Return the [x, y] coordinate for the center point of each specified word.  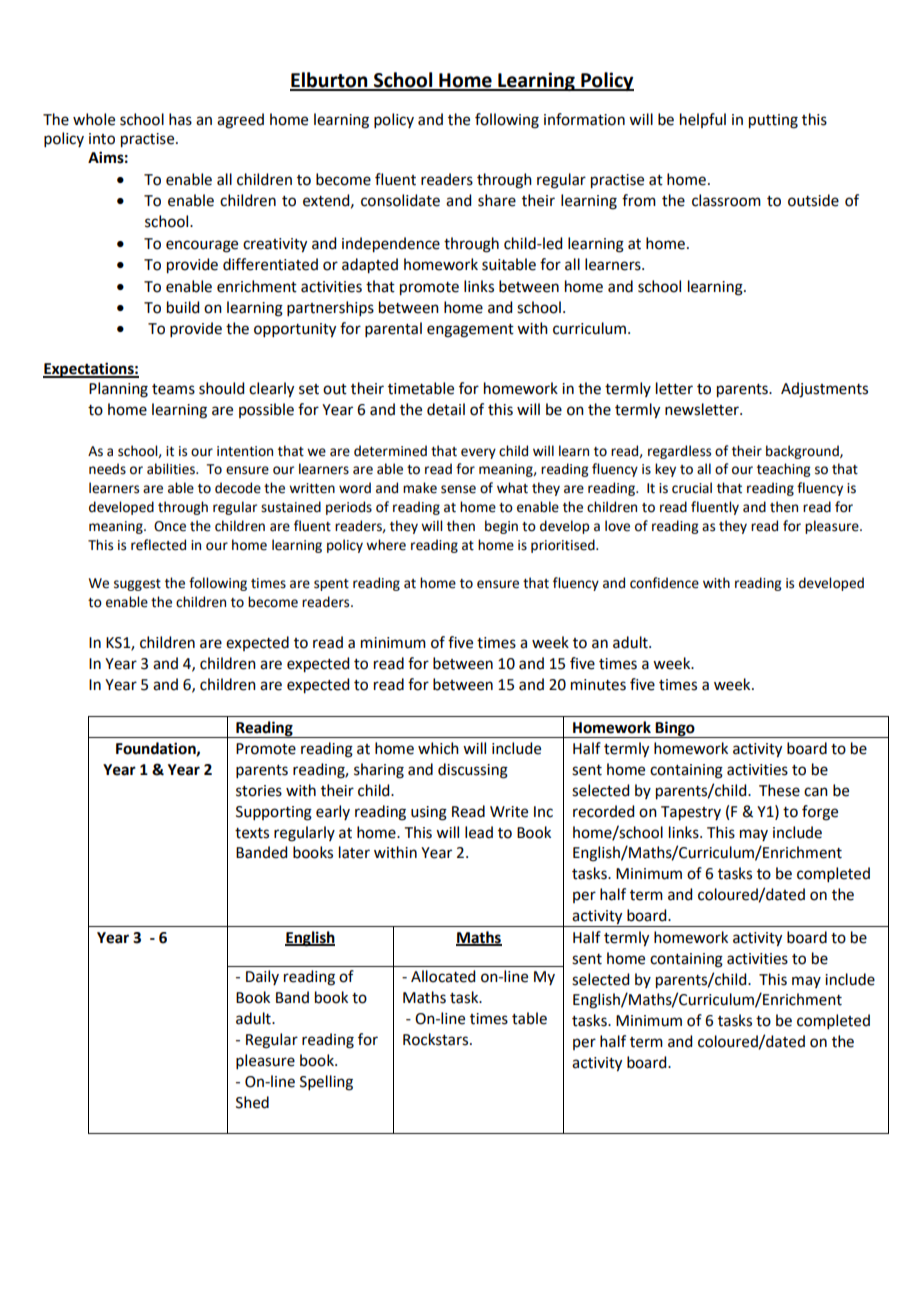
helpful [703, 120]
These [779, 790]
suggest [137, 585]
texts [252, 833]
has [180, 119]
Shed [252, 1102]
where [386, 545]
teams [173, 389]
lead [479, 832]
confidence [664, 583]
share [497, 200]
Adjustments [824, 390]
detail [446, 409]
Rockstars [437, 1039]
